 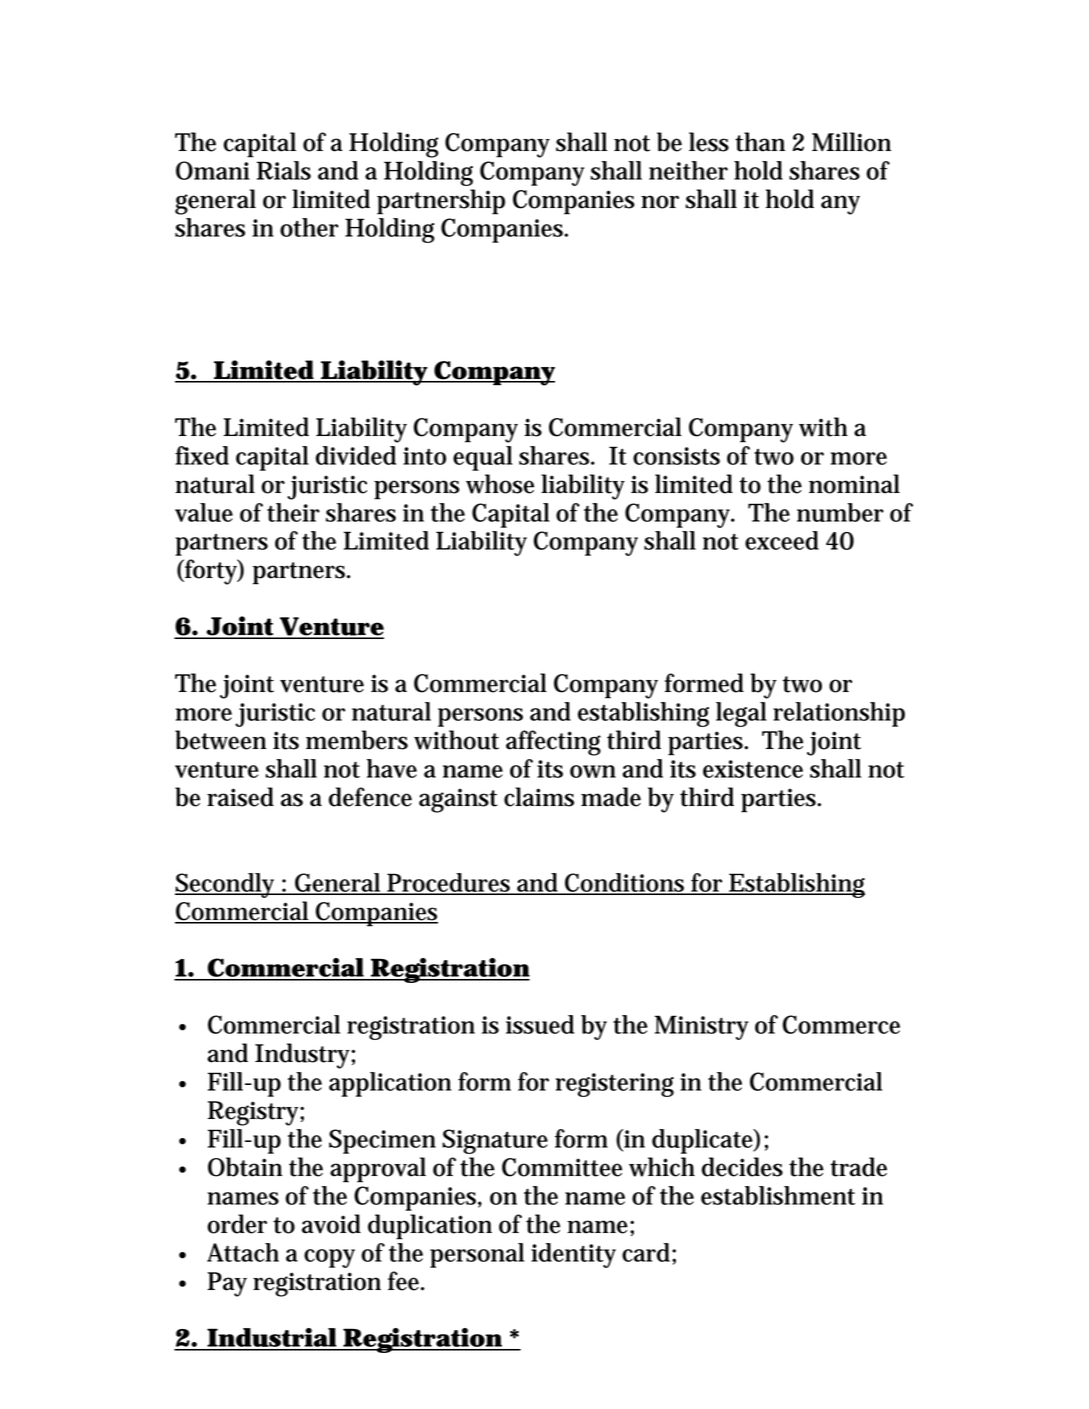 What do you see at coordinates (573, 1255) in the screenshot?
I see `identity` at bounding box center [573, 1255].
